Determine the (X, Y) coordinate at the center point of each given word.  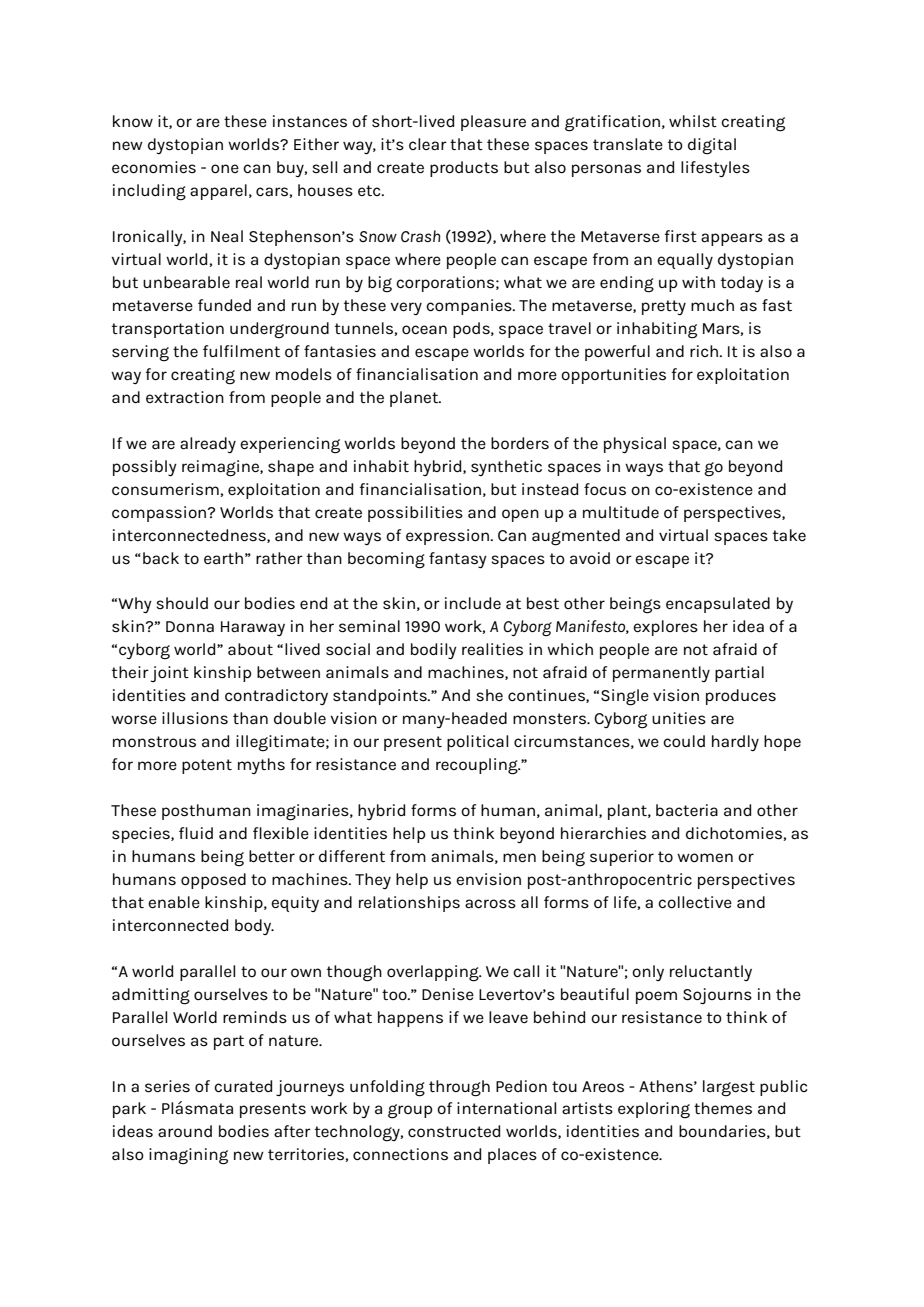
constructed (454, 1131)
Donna (190, 627)
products (464, 169)
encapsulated (718, 605)
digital (712, 146)
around (185, 1131)
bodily (434, 651)
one (225, 168)
